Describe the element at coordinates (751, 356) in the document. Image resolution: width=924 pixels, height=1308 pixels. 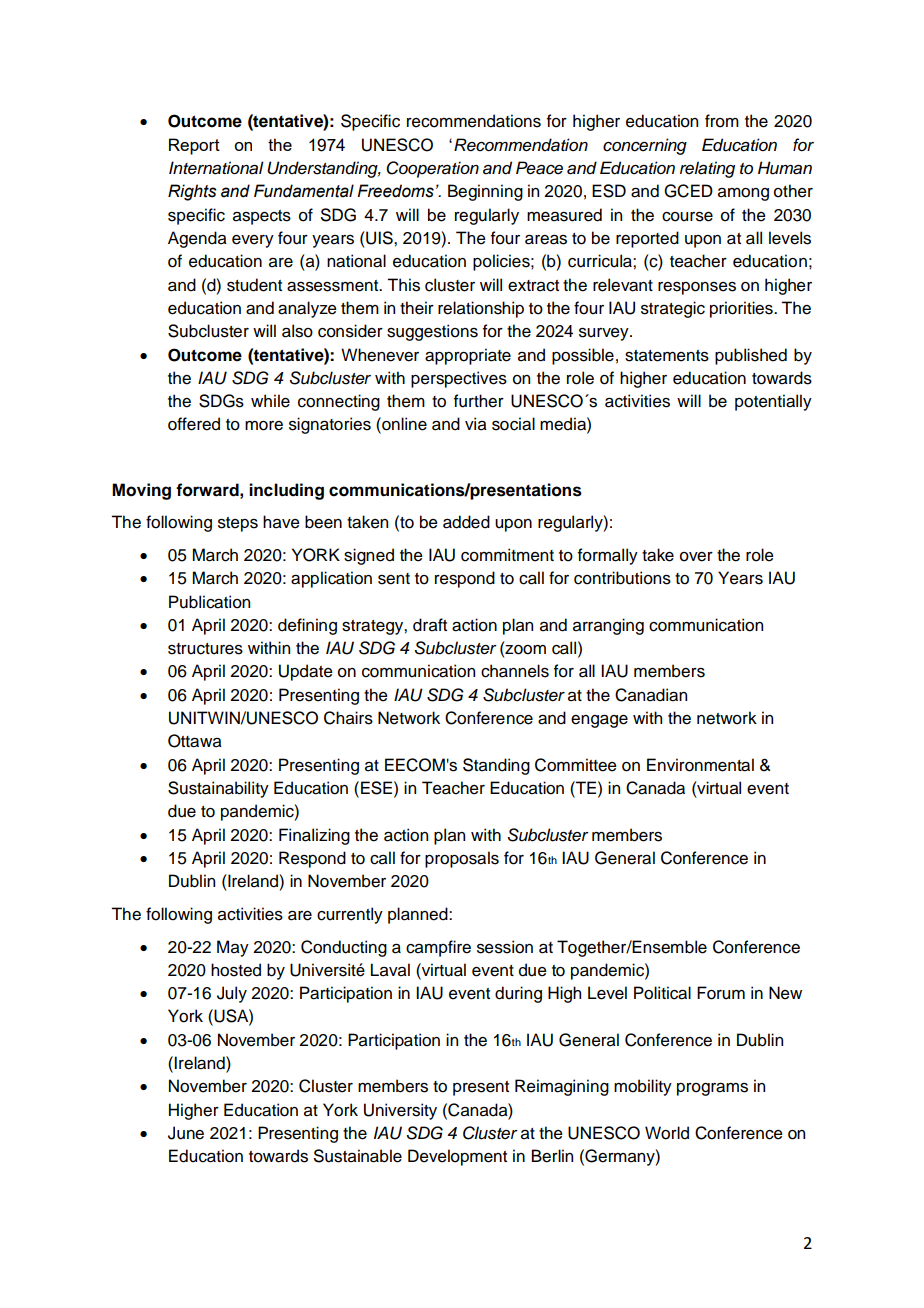
I see `published` at that location.
